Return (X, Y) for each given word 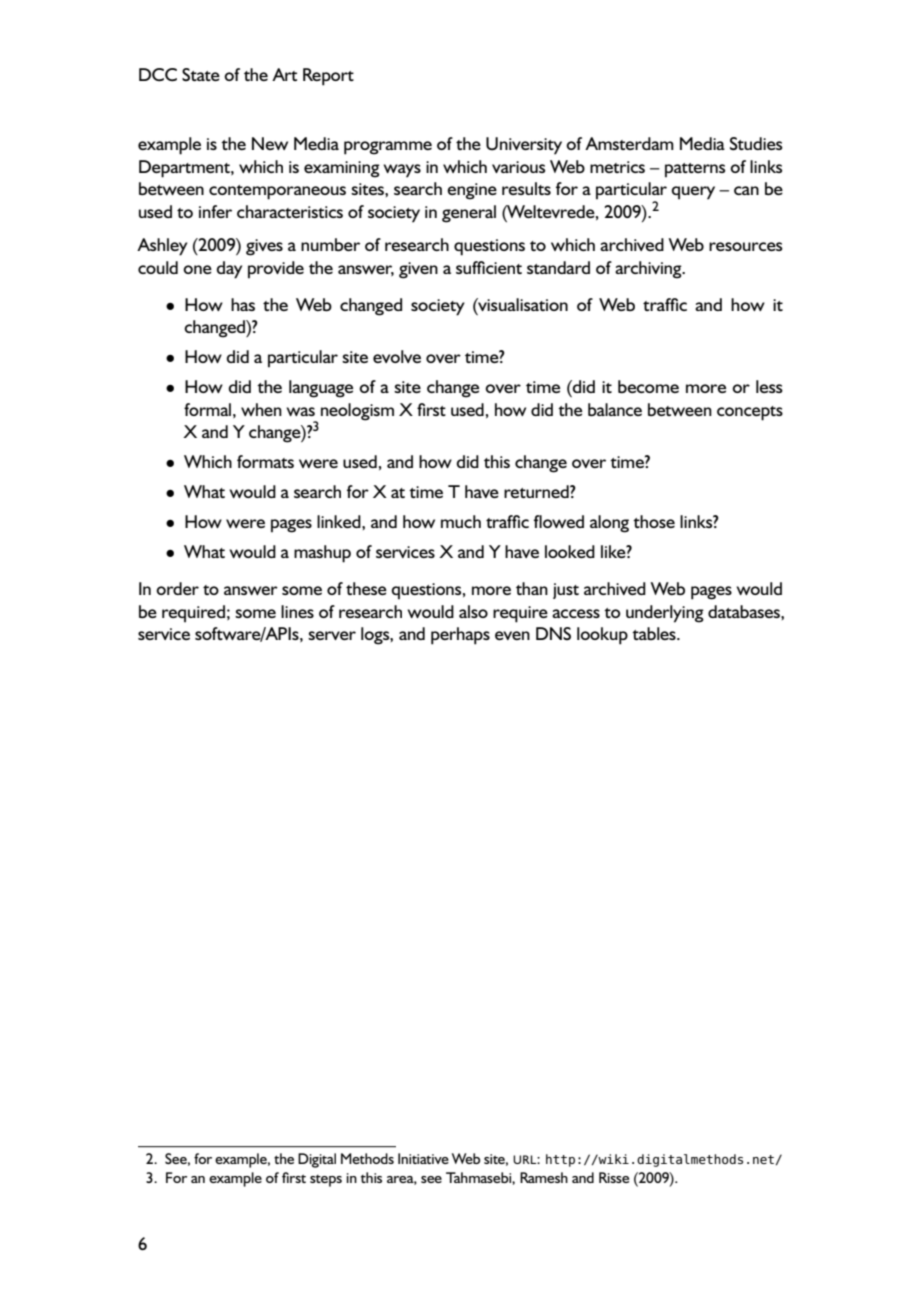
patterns (695, 170)
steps (326, 1181)
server (332, 635)
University (524, 146)
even (512, 635)
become (648, 386)
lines (297, 611)
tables (655, 633)
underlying (665, 614)
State (201, 74)
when (261, 409)
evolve (397, 356)
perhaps (460, 636)
